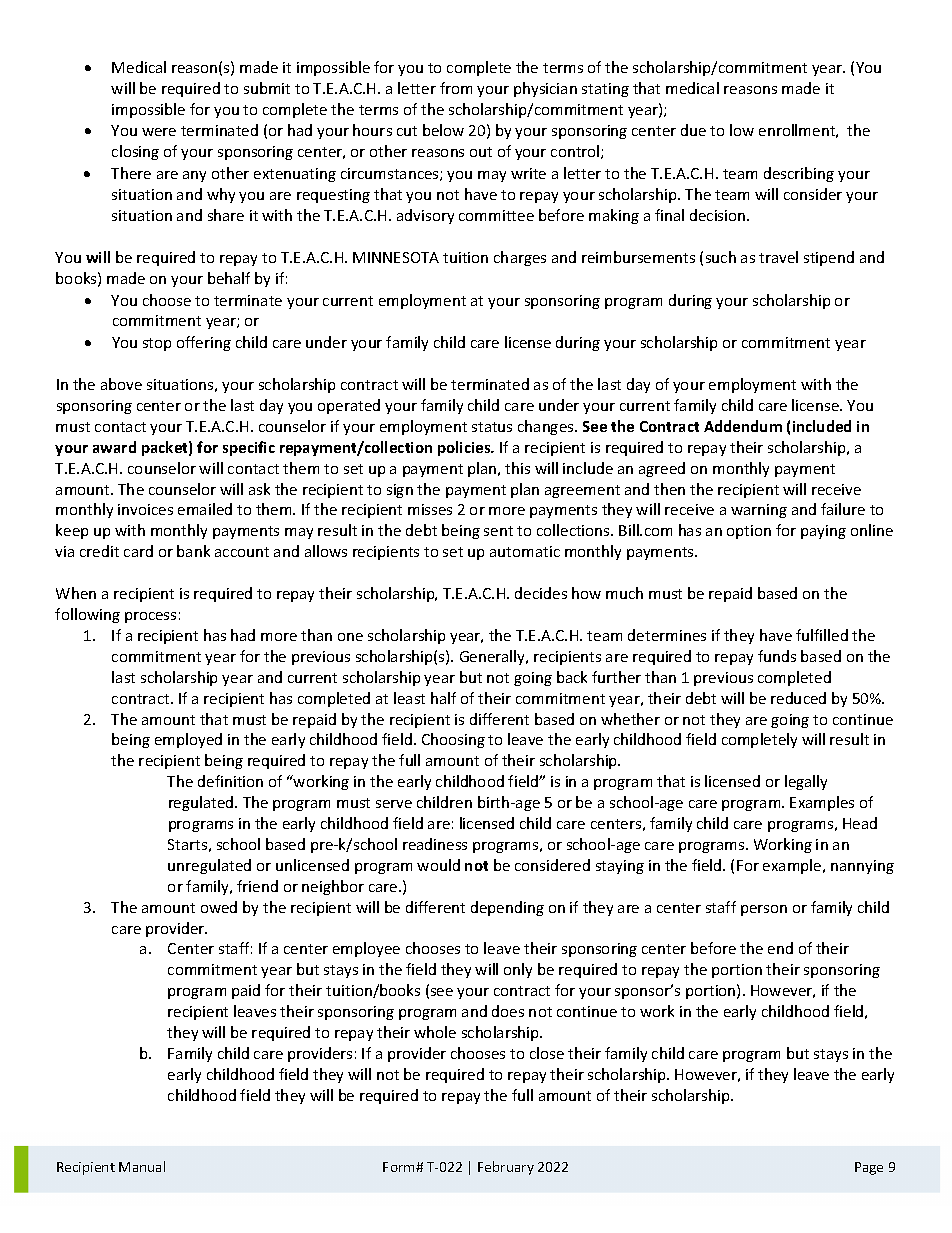 The image size is (952, 1233). Describe the element at coordinates (159, 132) in the screenshot. I see `were` at that location.
